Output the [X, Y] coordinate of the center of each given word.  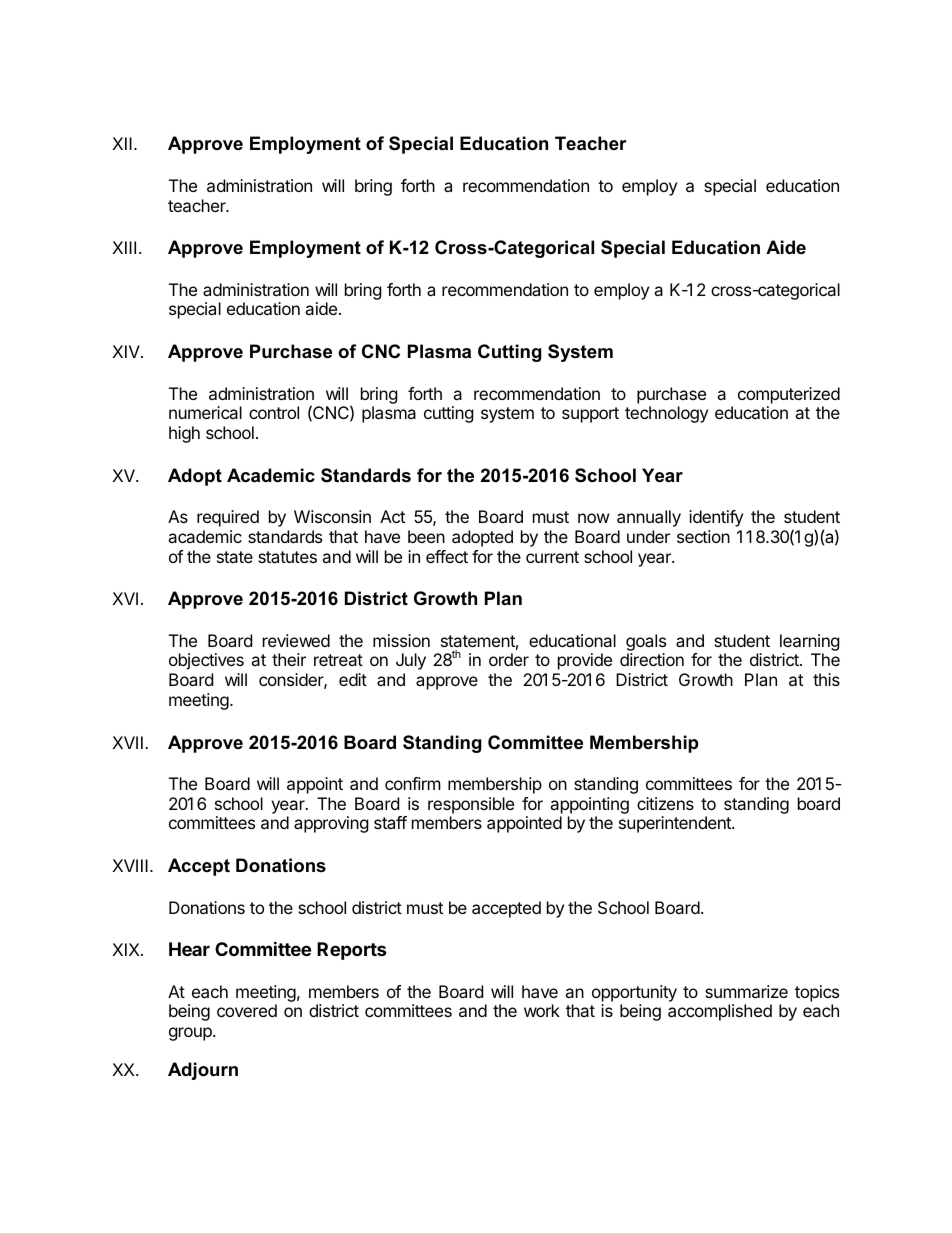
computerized [789, 395]
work [542, 1010]
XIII [124, 247]
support [590, 415]
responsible [471, 805]
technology [666, 414]
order [509, 659]
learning [810, 642]
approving [331, 824]
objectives [206, 661]
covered [247, 1010]
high [184, 434]
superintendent [676, 824]
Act [392, 516]
